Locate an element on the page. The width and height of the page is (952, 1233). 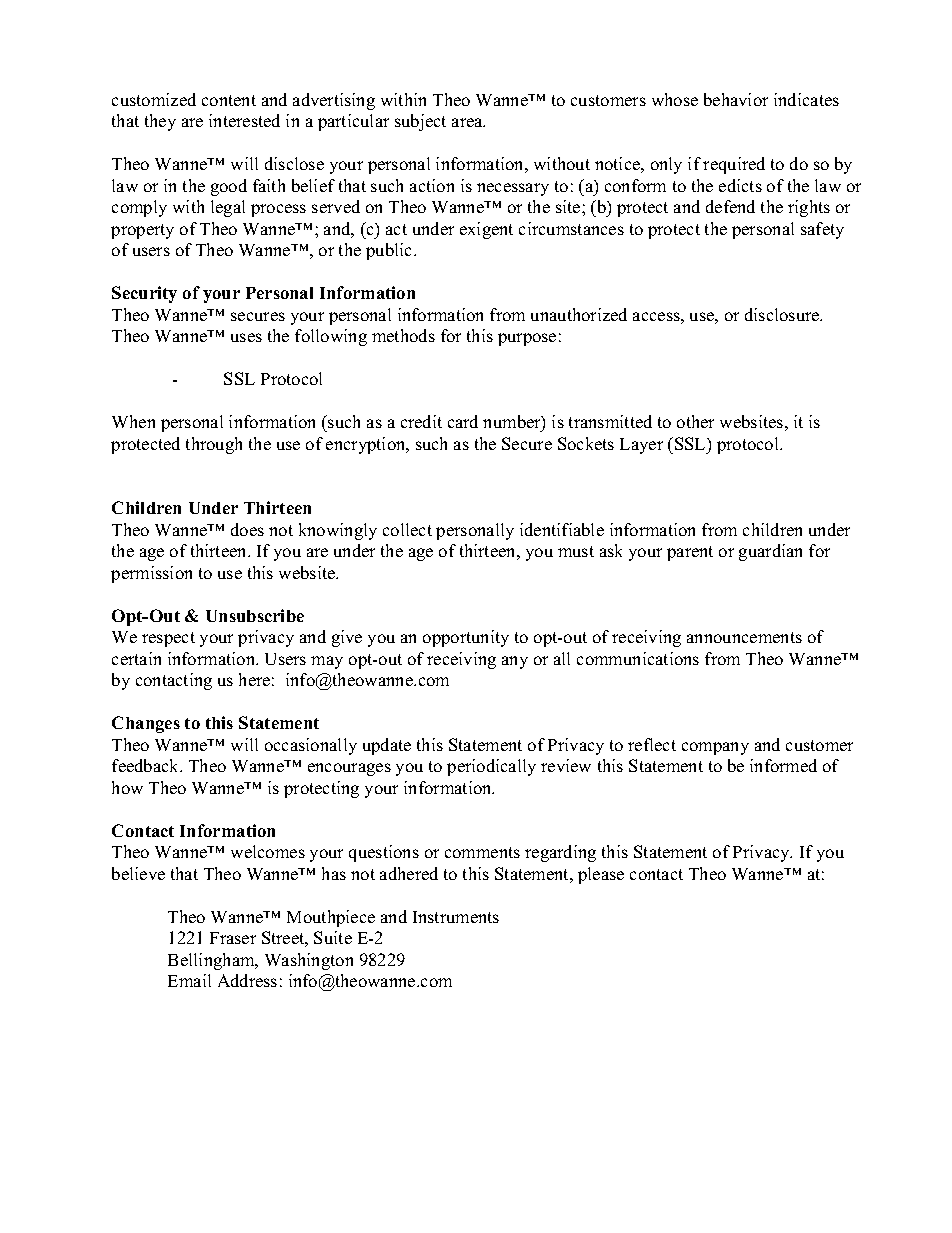
behavior is located at coordinates (736, 99).
